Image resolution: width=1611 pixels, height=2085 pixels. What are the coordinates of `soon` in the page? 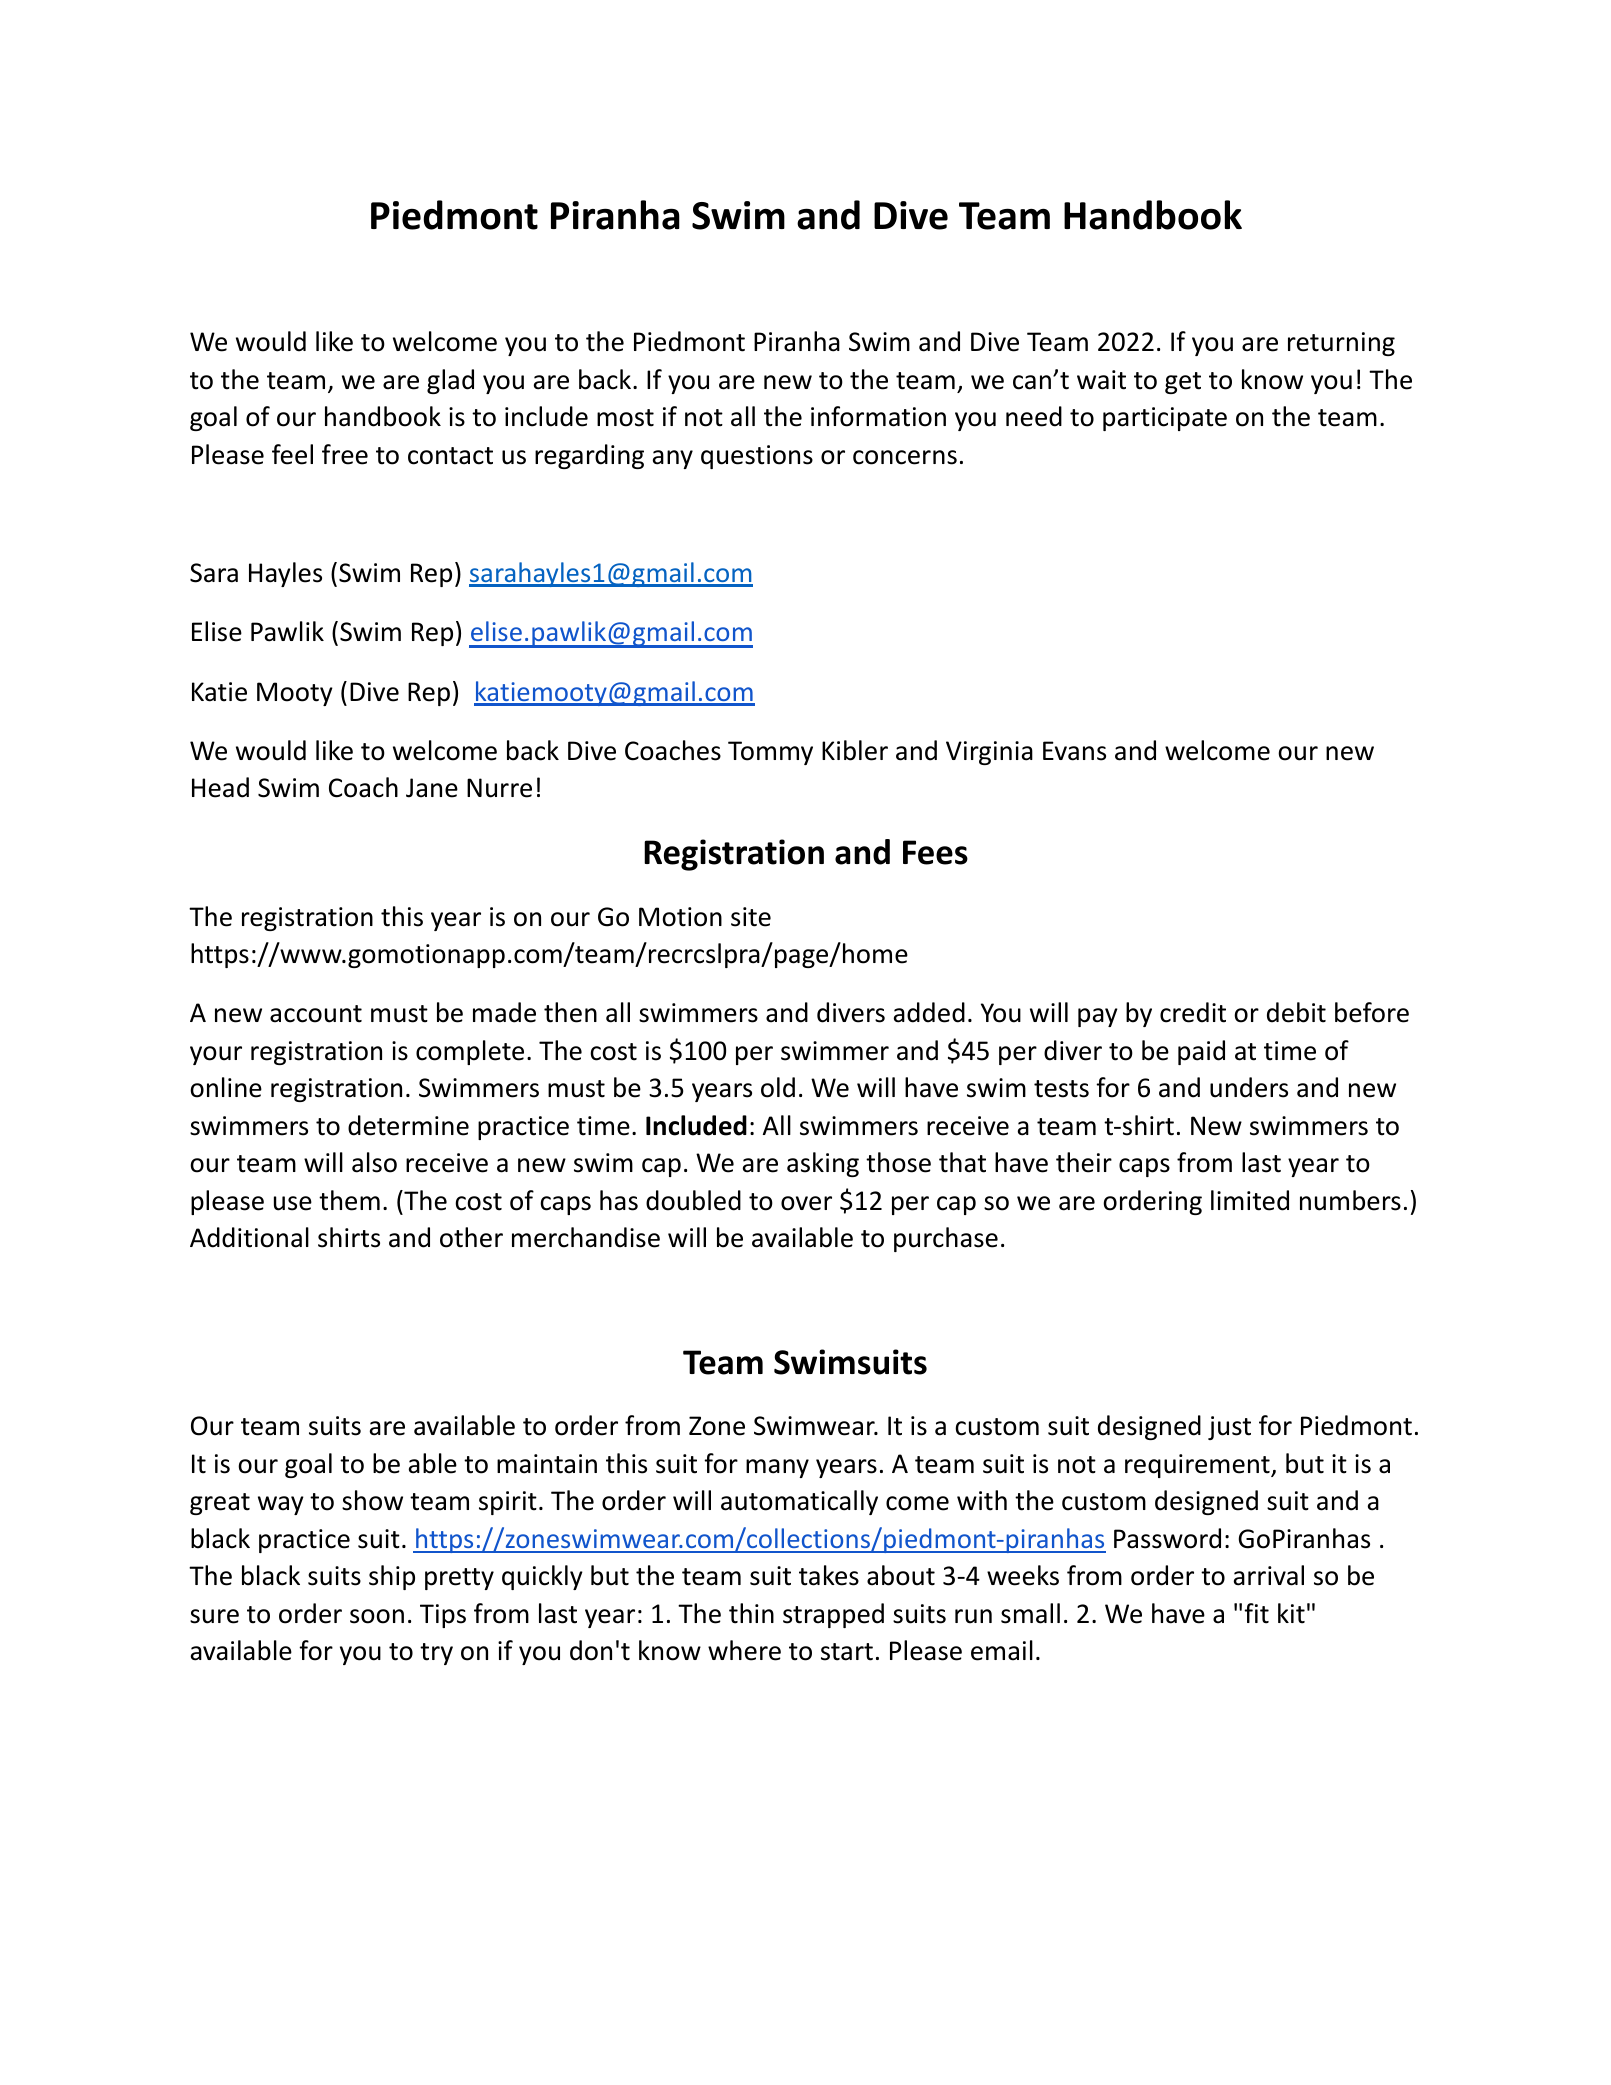 It's located at (377, 1616).
